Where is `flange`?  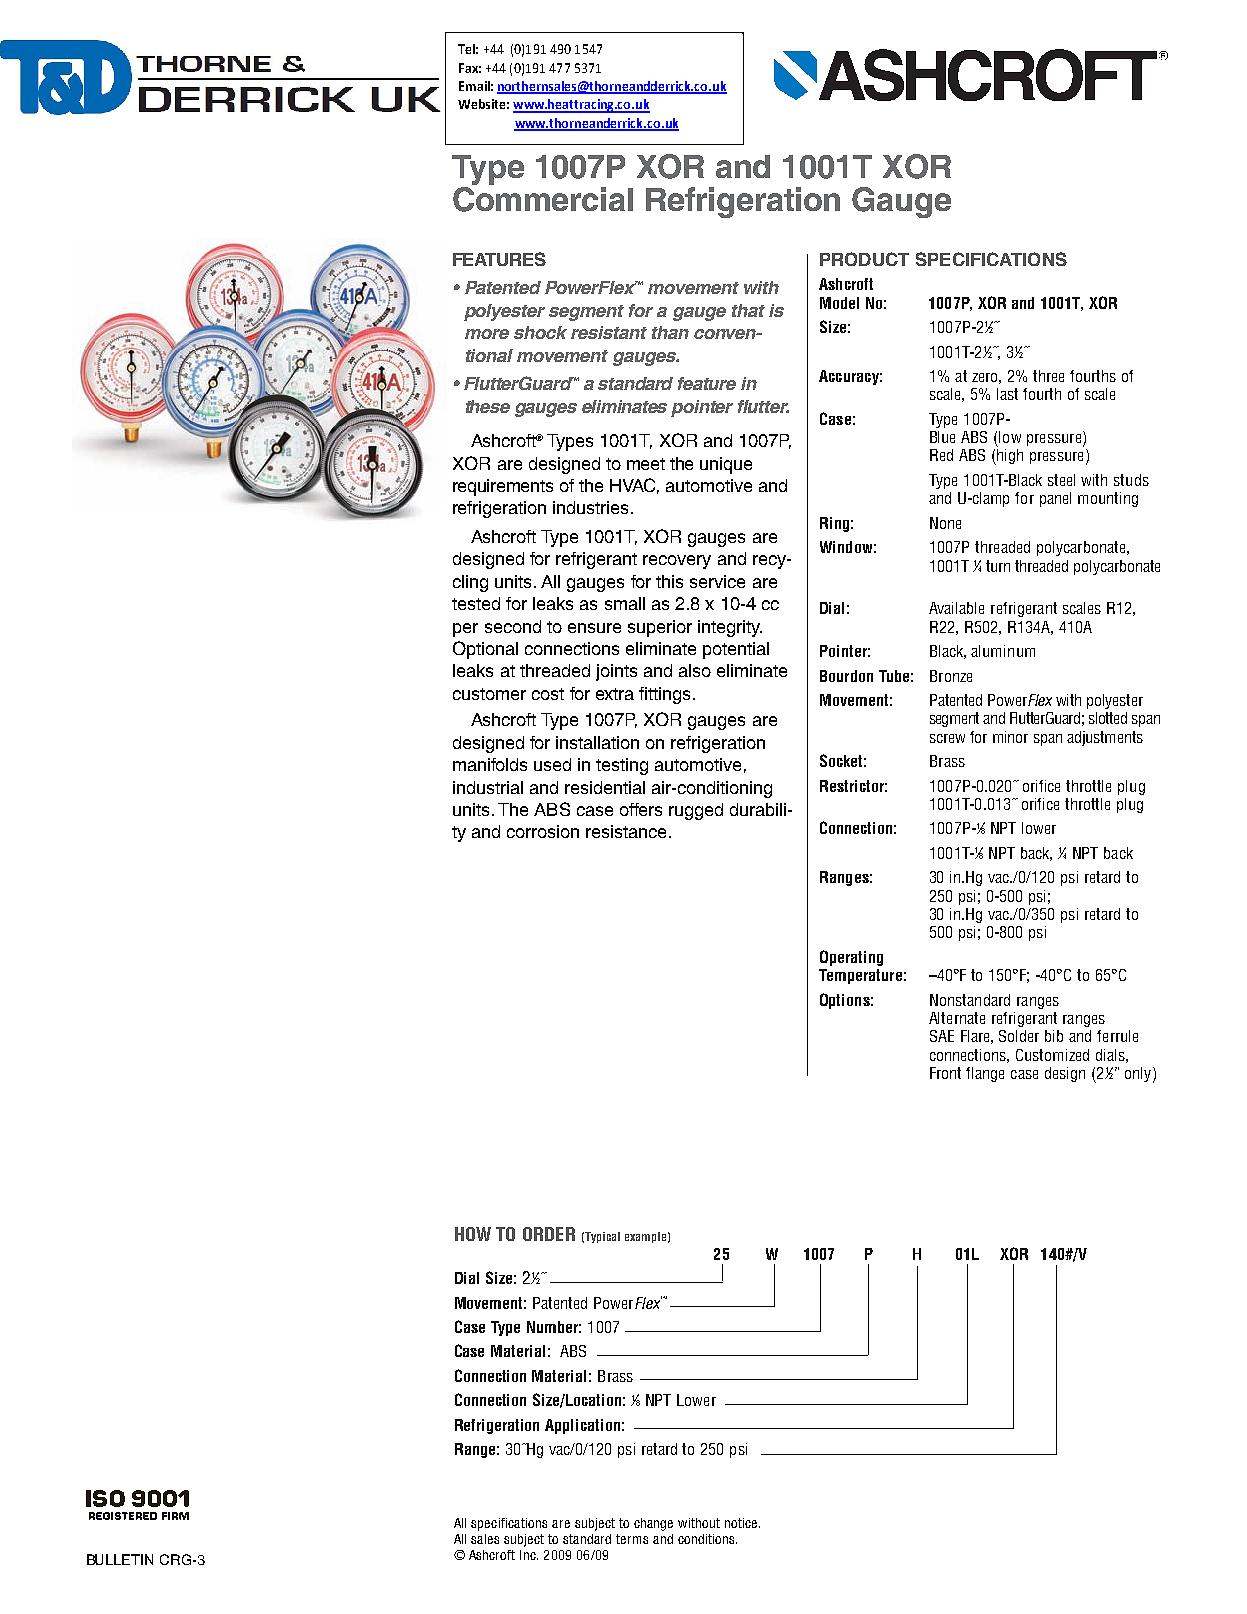
flange is located at coordinates (985, 1074).
